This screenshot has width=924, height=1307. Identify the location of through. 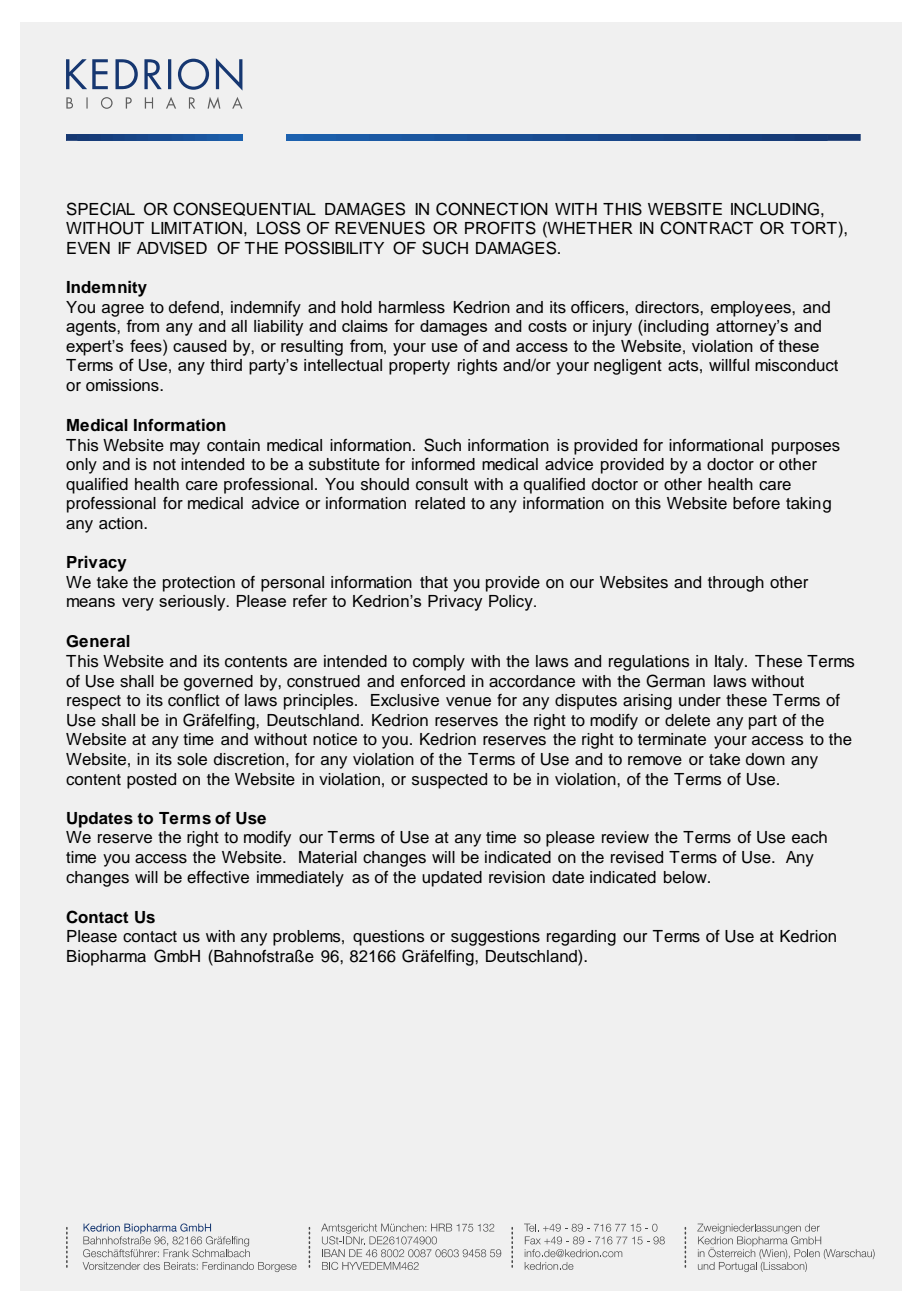
(736, 584).
